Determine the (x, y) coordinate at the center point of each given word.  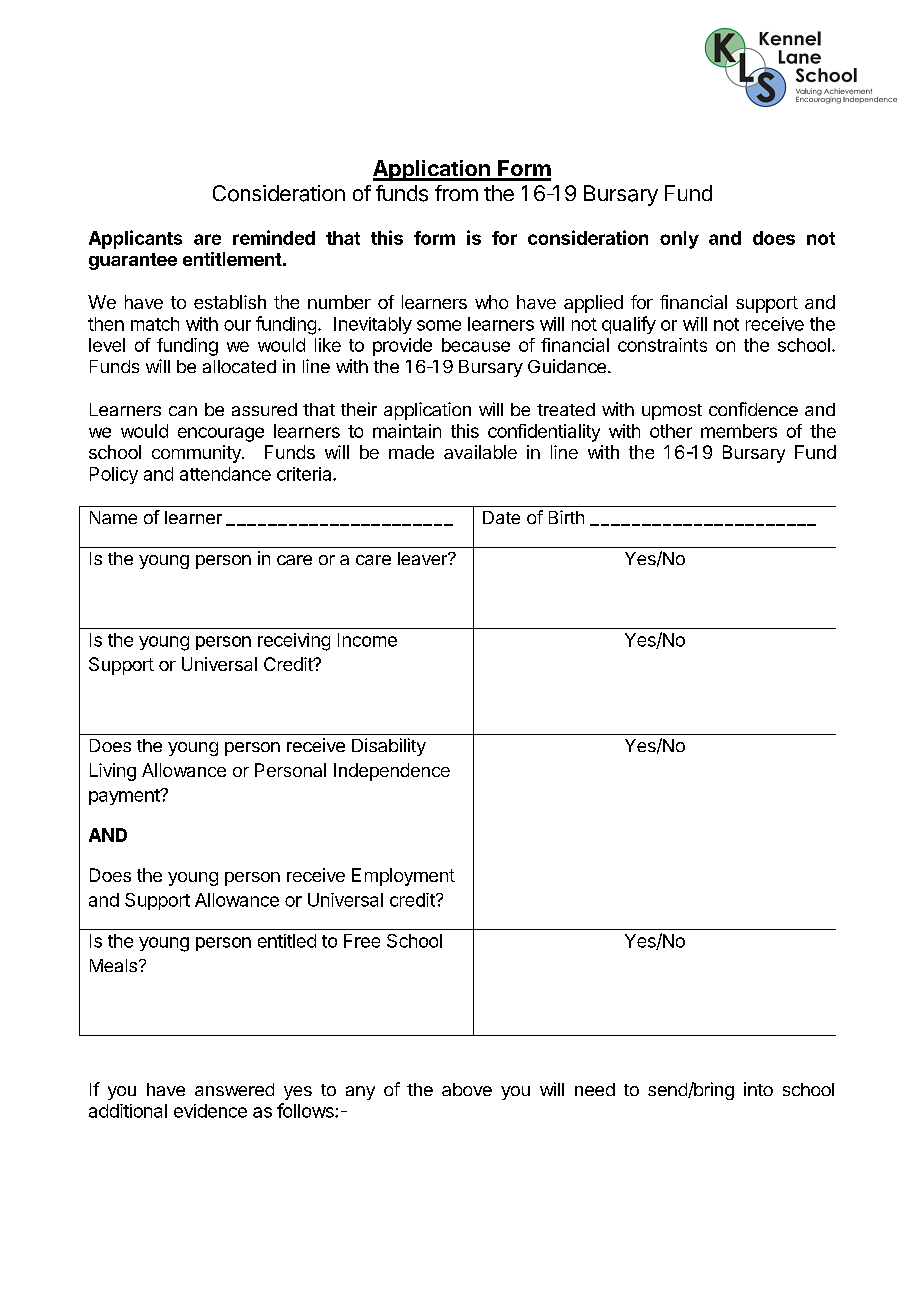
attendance (225, 474)
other (671, 431)
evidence (210, 1111)
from (456, 193)
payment (125, 797)
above (467, 1089)
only (679, 240)
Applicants (135, 239)
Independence (392, 772)
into (758, 1089)
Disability (389, 747)
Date (501, 517)
